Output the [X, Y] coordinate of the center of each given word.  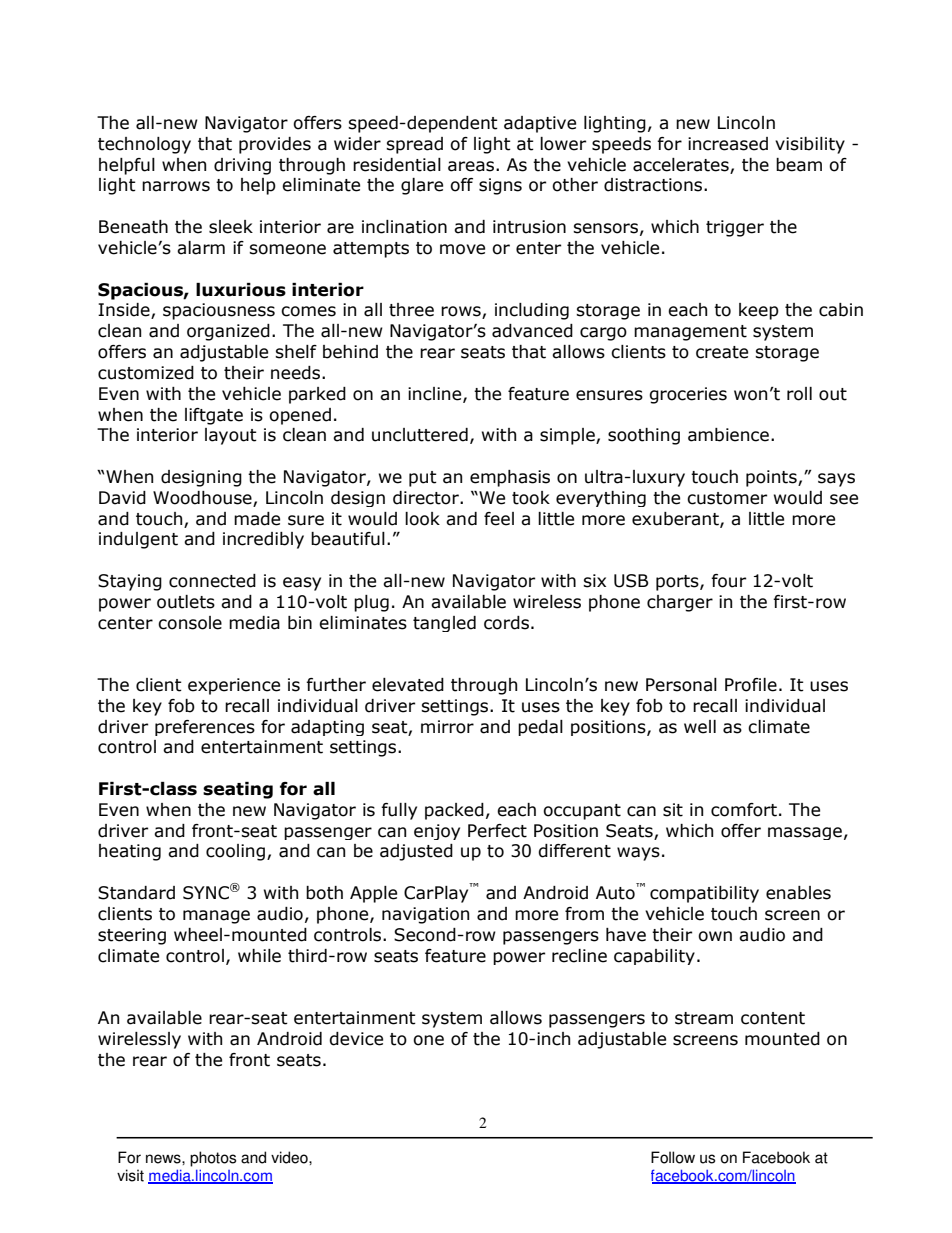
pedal [540, 728]
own [715, 936]
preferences [205, 728]
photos [213, 1159]
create [722, 352]
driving [242, 166]
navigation [425, 915]
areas [471, 166]
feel [499, 519]
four [728, 581]
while [259, 956]
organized [228, 332]
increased [728, 144]
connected [212, 581]
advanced [532, 331]
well [700, 727]
